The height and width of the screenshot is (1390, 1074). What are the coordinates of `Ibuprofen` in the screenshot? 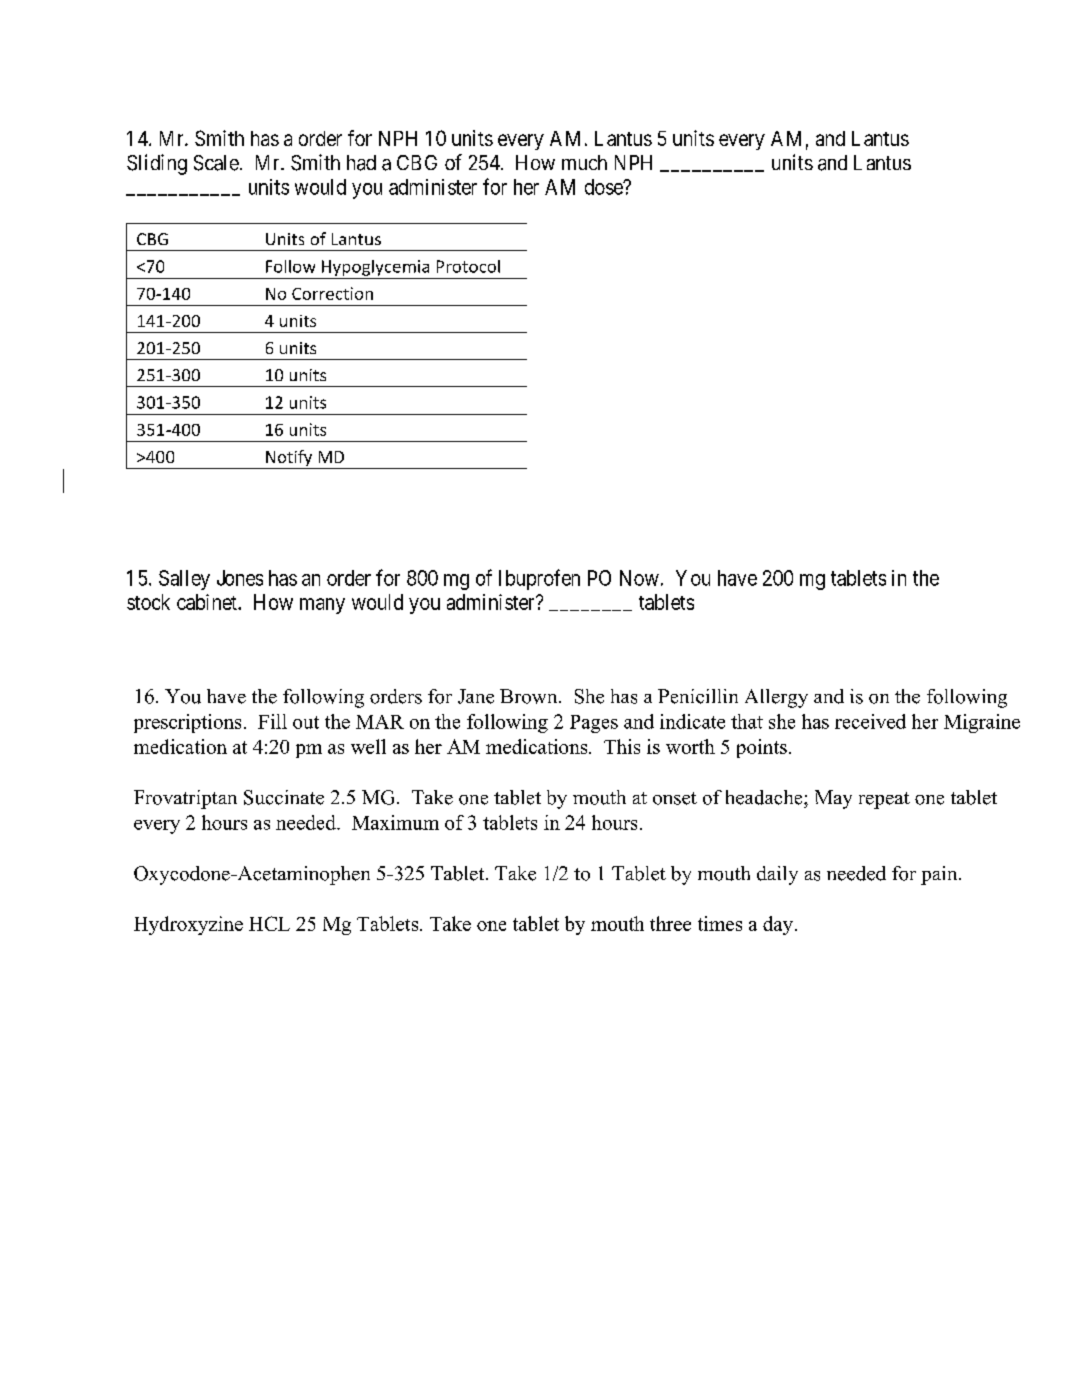 It's located at (539, 579).
